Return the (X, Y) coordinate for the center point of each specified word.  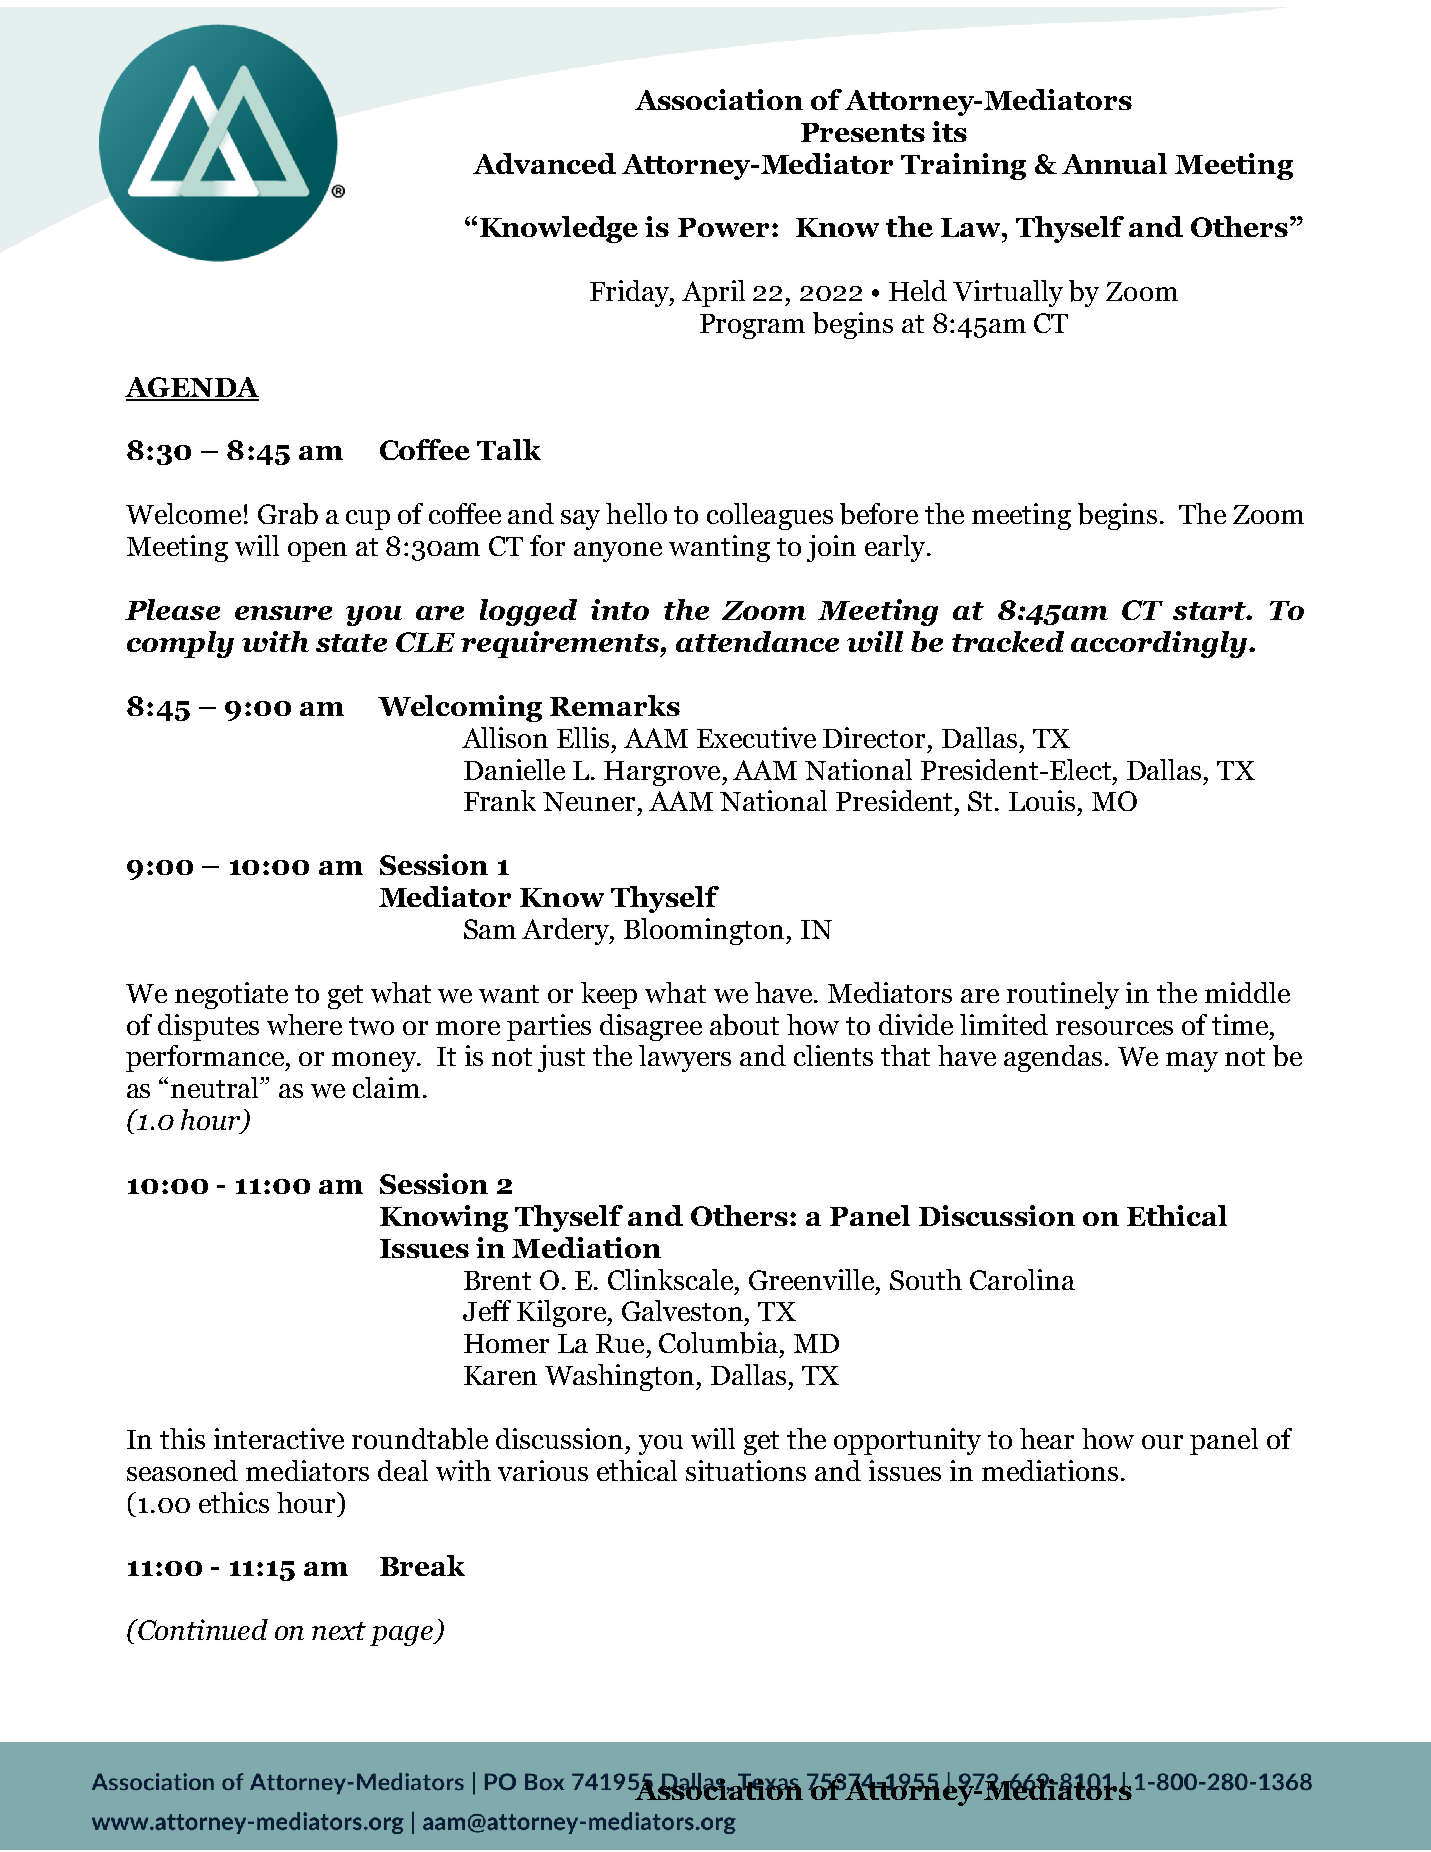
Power (725, 227)
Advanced (544, 163)
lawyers (685, 1058)
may (1192, 1062)
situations (746, 1470)
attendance (757, 641)
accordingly (1160, 644)
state (351, 643)
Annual (1114, 163)
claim (386, 1087)
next (339, 1631)
